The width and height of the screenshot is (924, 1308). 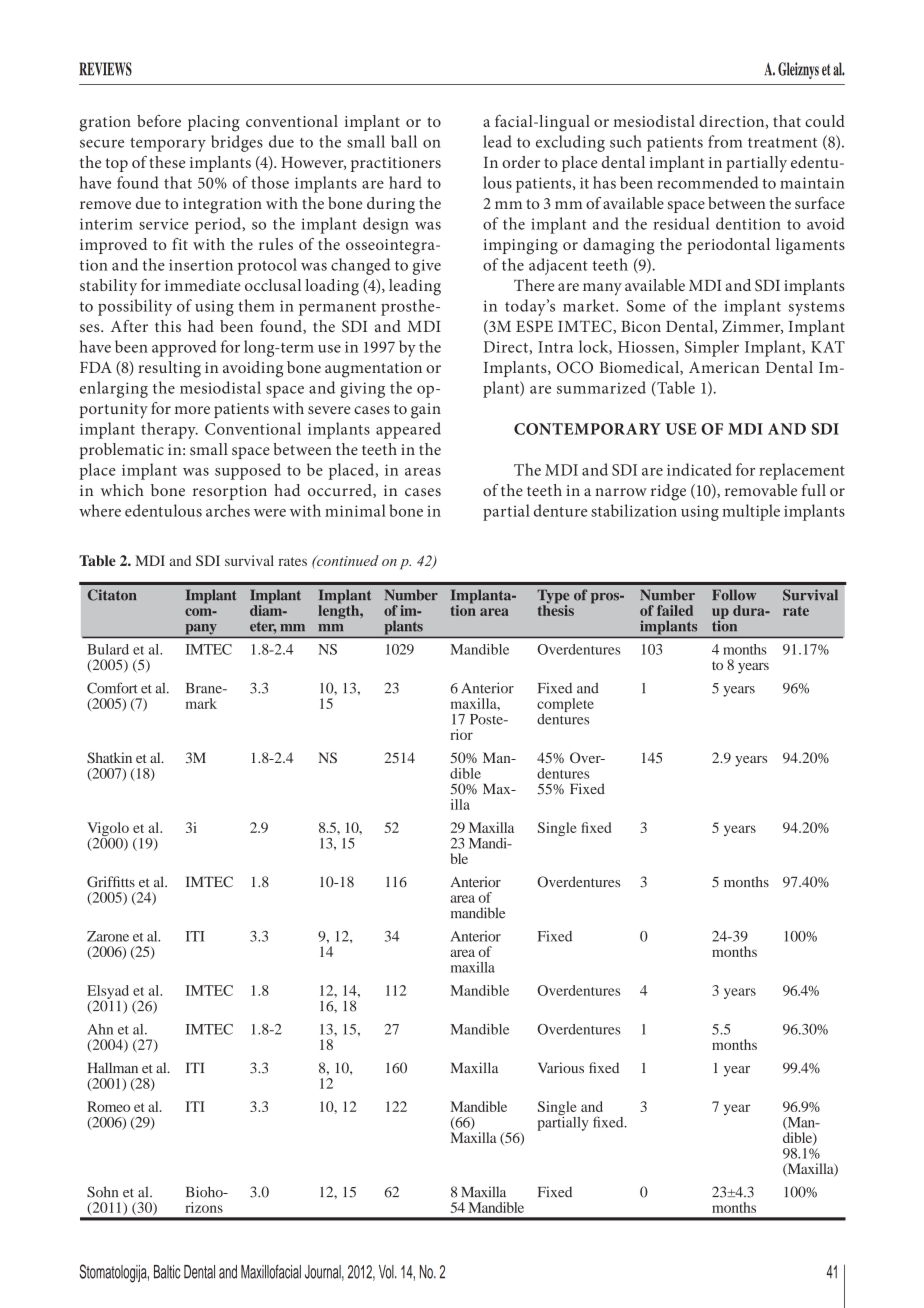 What do you see at coordinates (565, 706) in the screenshot?
I see `complete` at bounding box center [565, 706].
